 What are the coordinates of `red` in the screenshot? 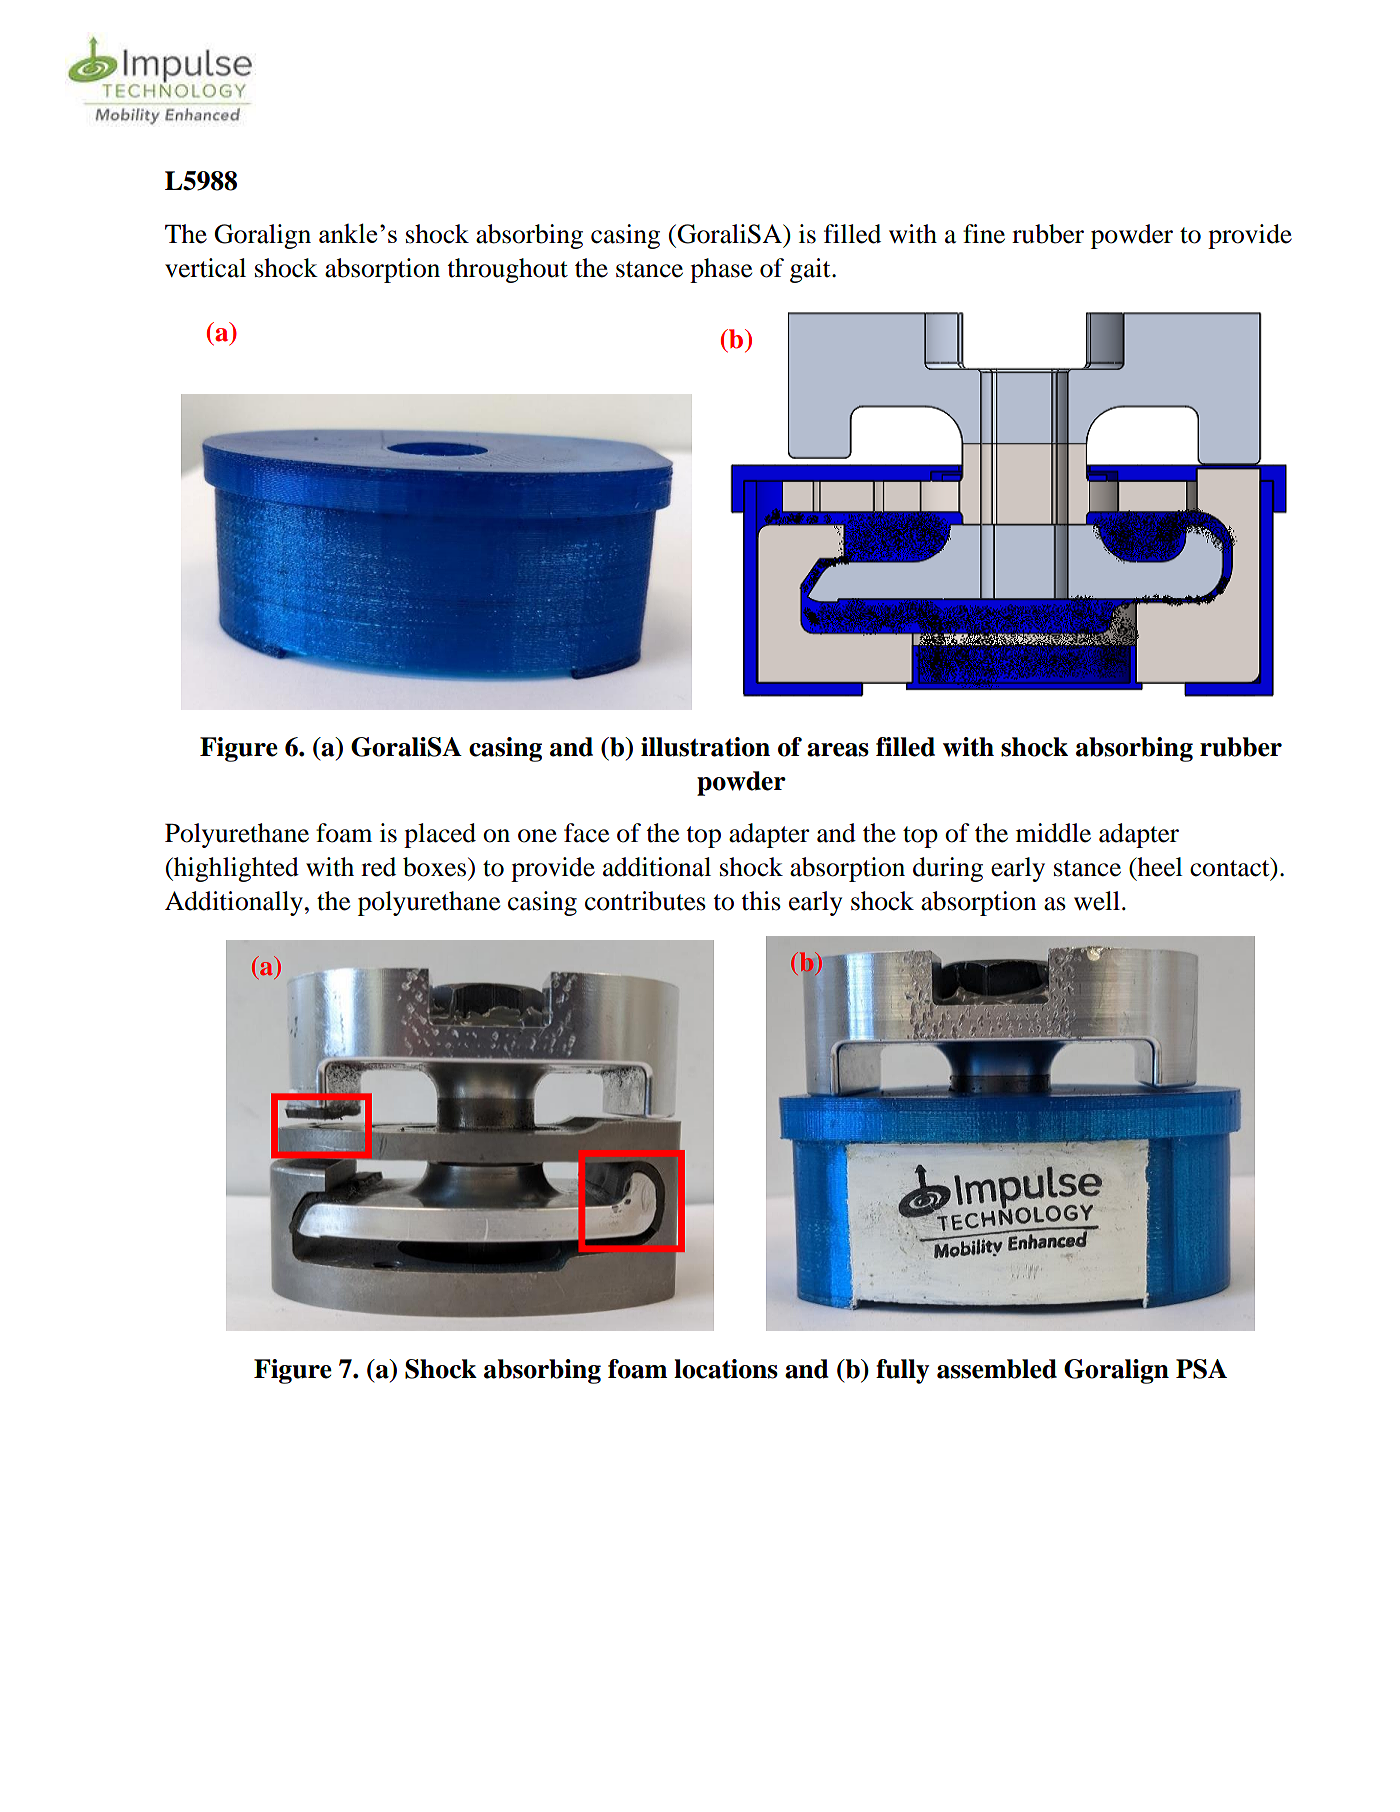 It's located at (378, 867).
